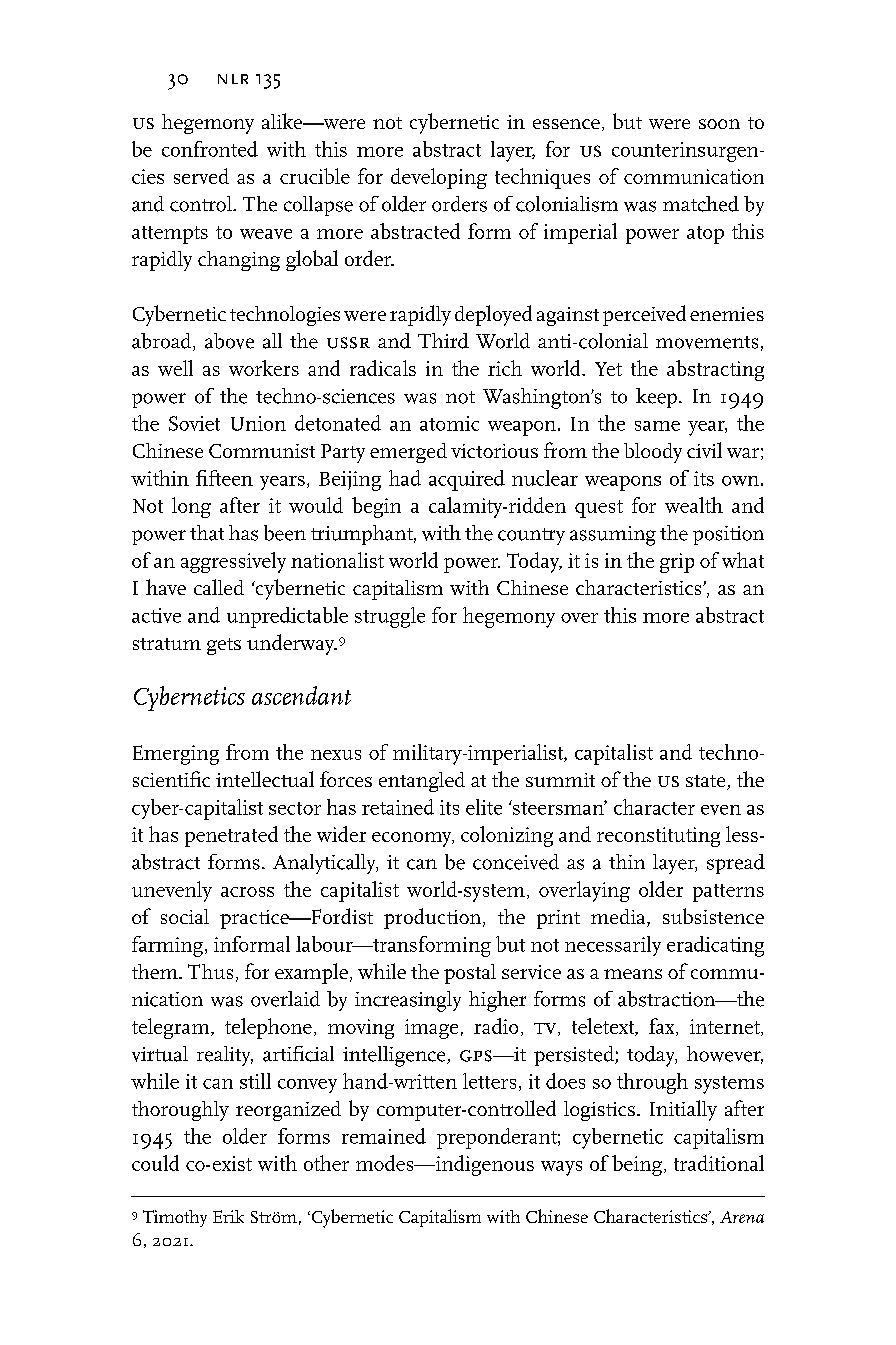 The image size is (896, 1345). I want to click on postal, so click(470, 974).
